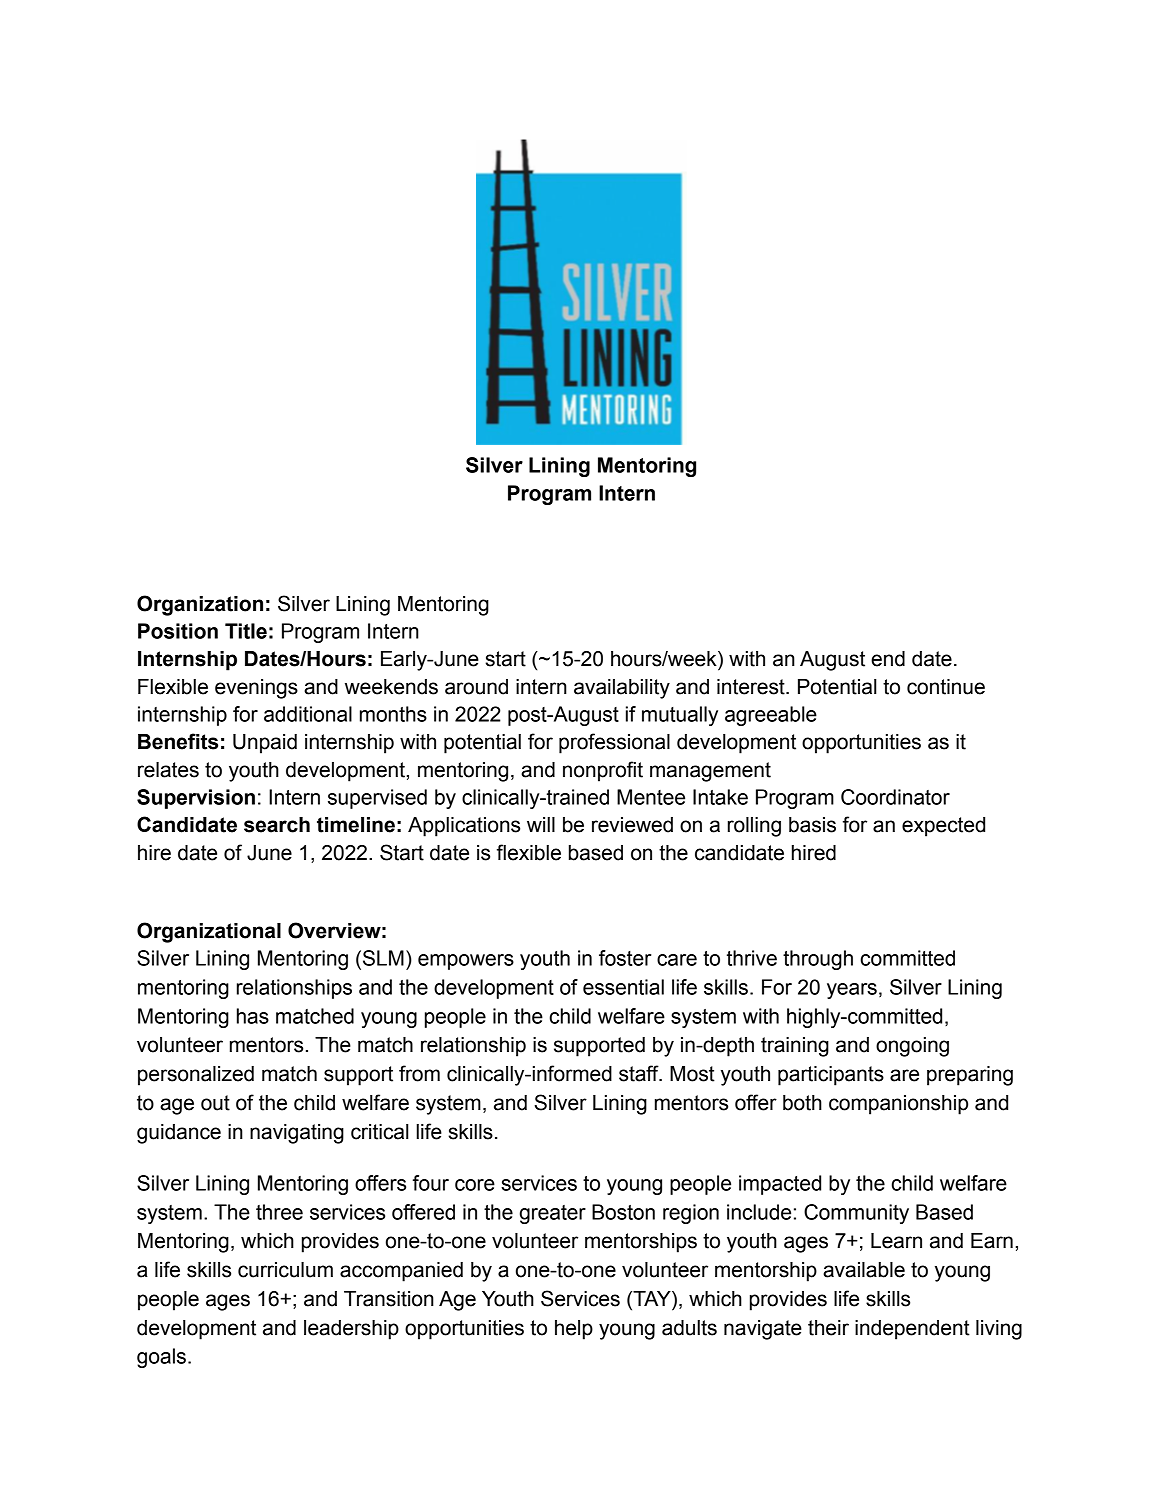 The height and width of the screenshot is (1506, 1163). I want to click on Title, so click(246, 631).
